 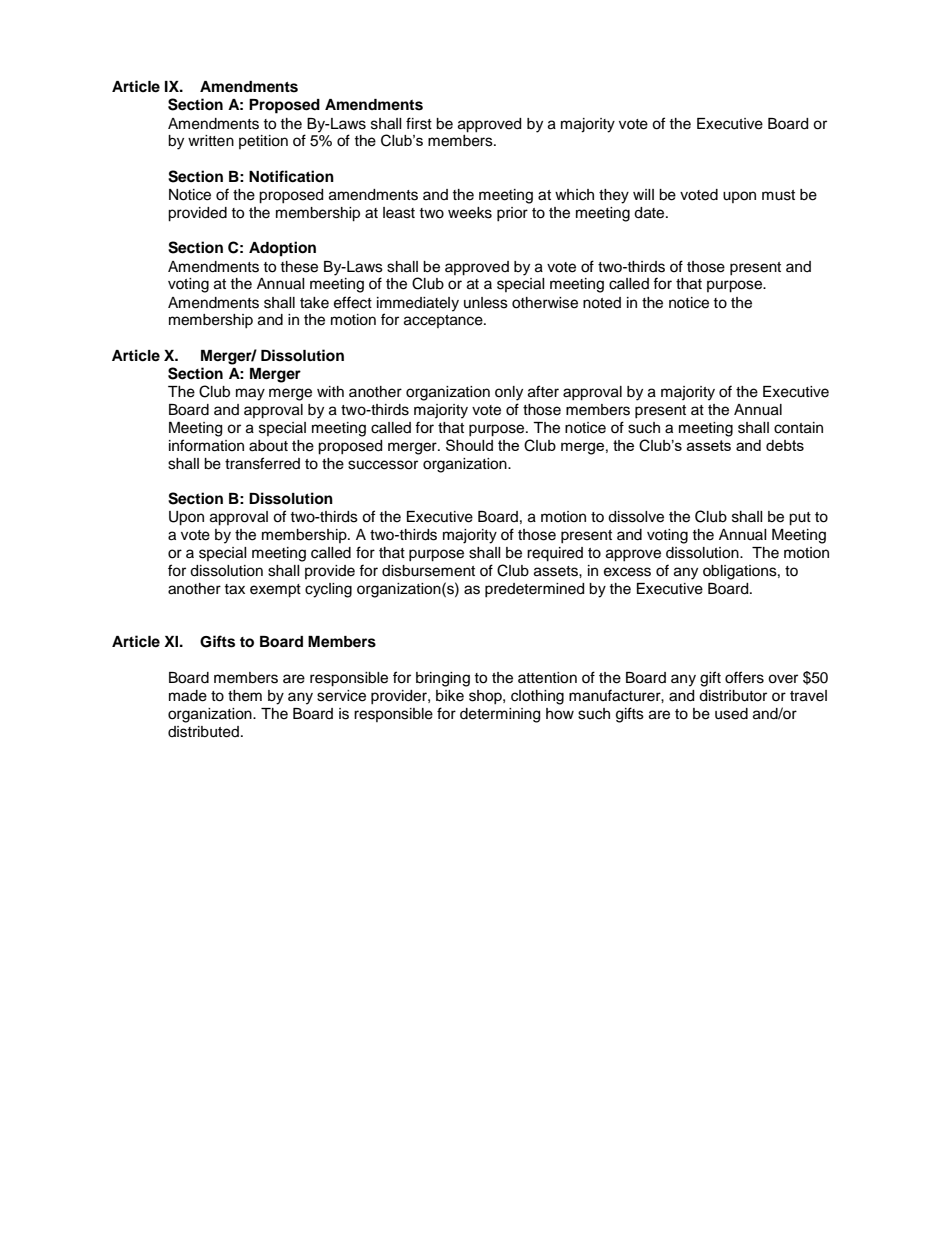 I want to click on take, so click(x=314, y=303).
